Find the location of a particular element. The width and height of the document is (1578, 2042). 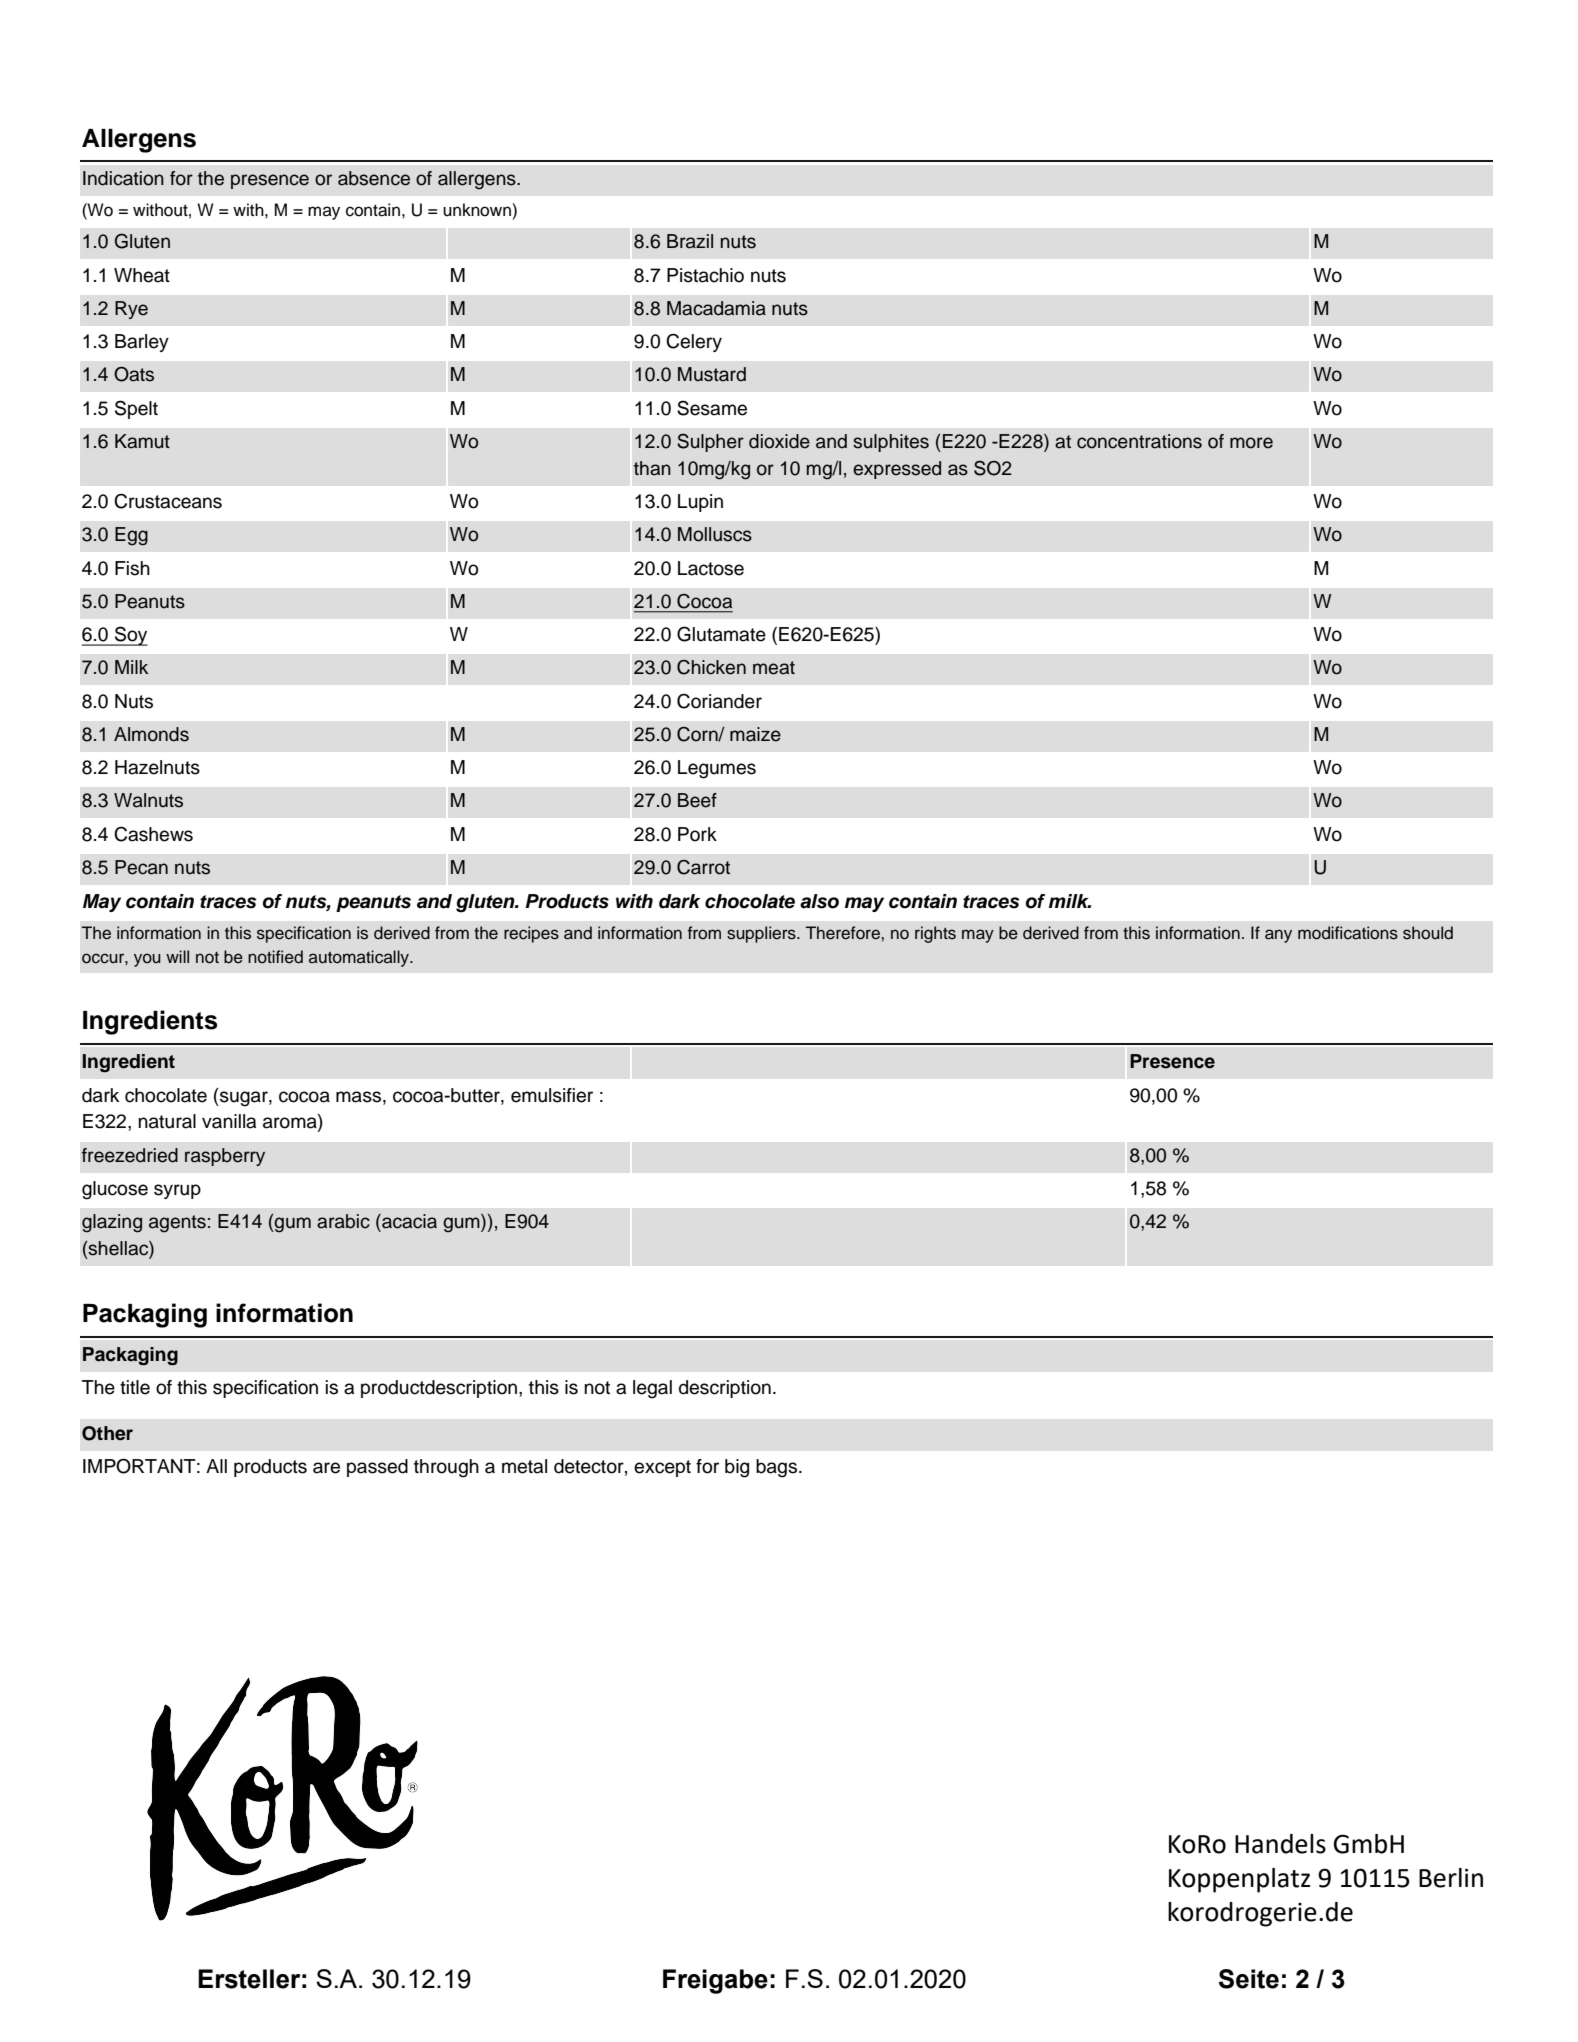

Berlin is located at coordinates (1451, 1878).
